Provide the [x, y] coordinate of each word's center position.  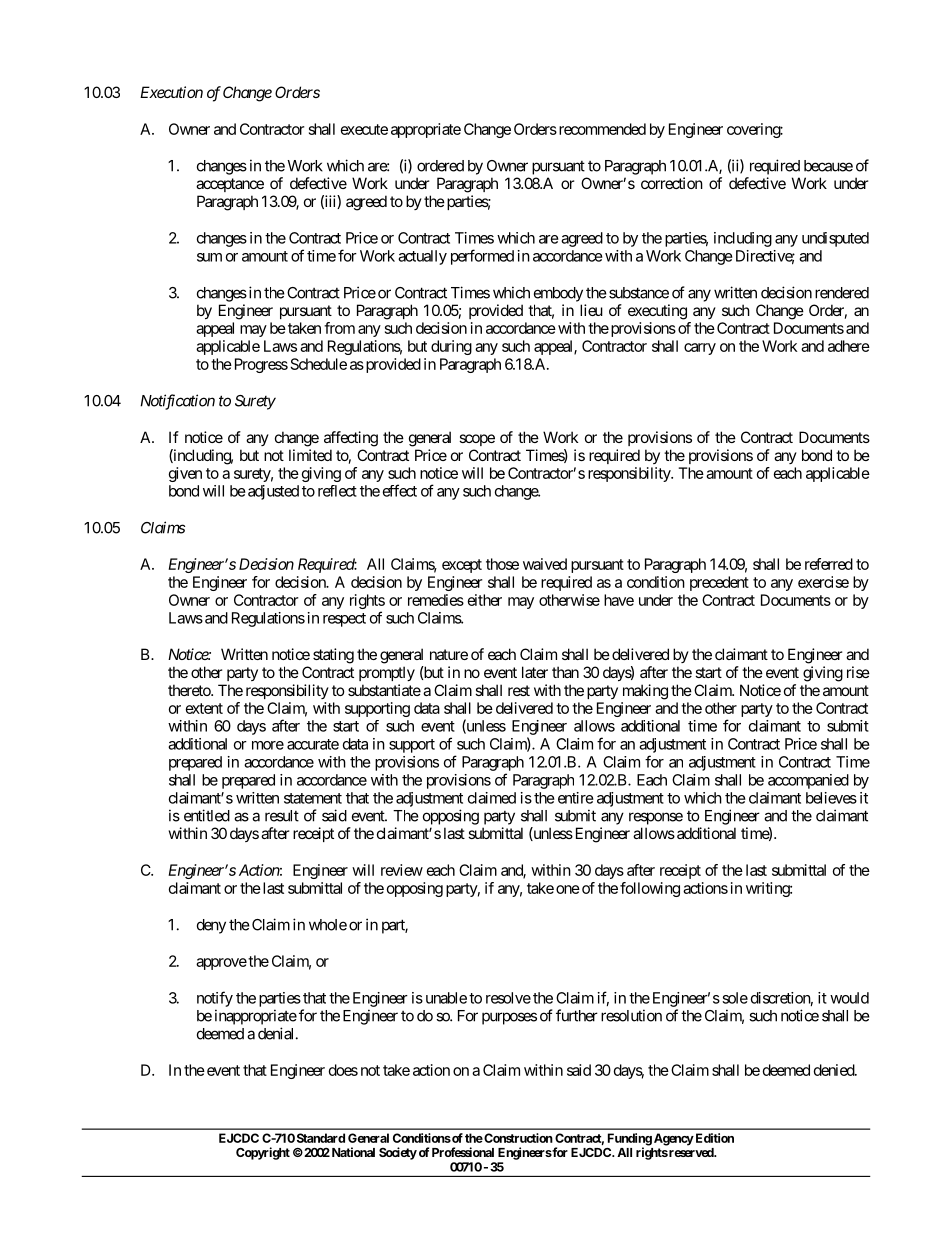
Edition [713, 1138]
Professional [463, 1152]
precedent [719, 583]
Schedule [319, 364]
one [568, 889]
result [282, 816]
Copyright [263, 1153]
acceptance [230, 185]
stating [333, 656]
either [485, 600]
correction [672, 183]
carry [700, 349]
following [650, 889]
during [451, 347]
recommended [601, 129]
